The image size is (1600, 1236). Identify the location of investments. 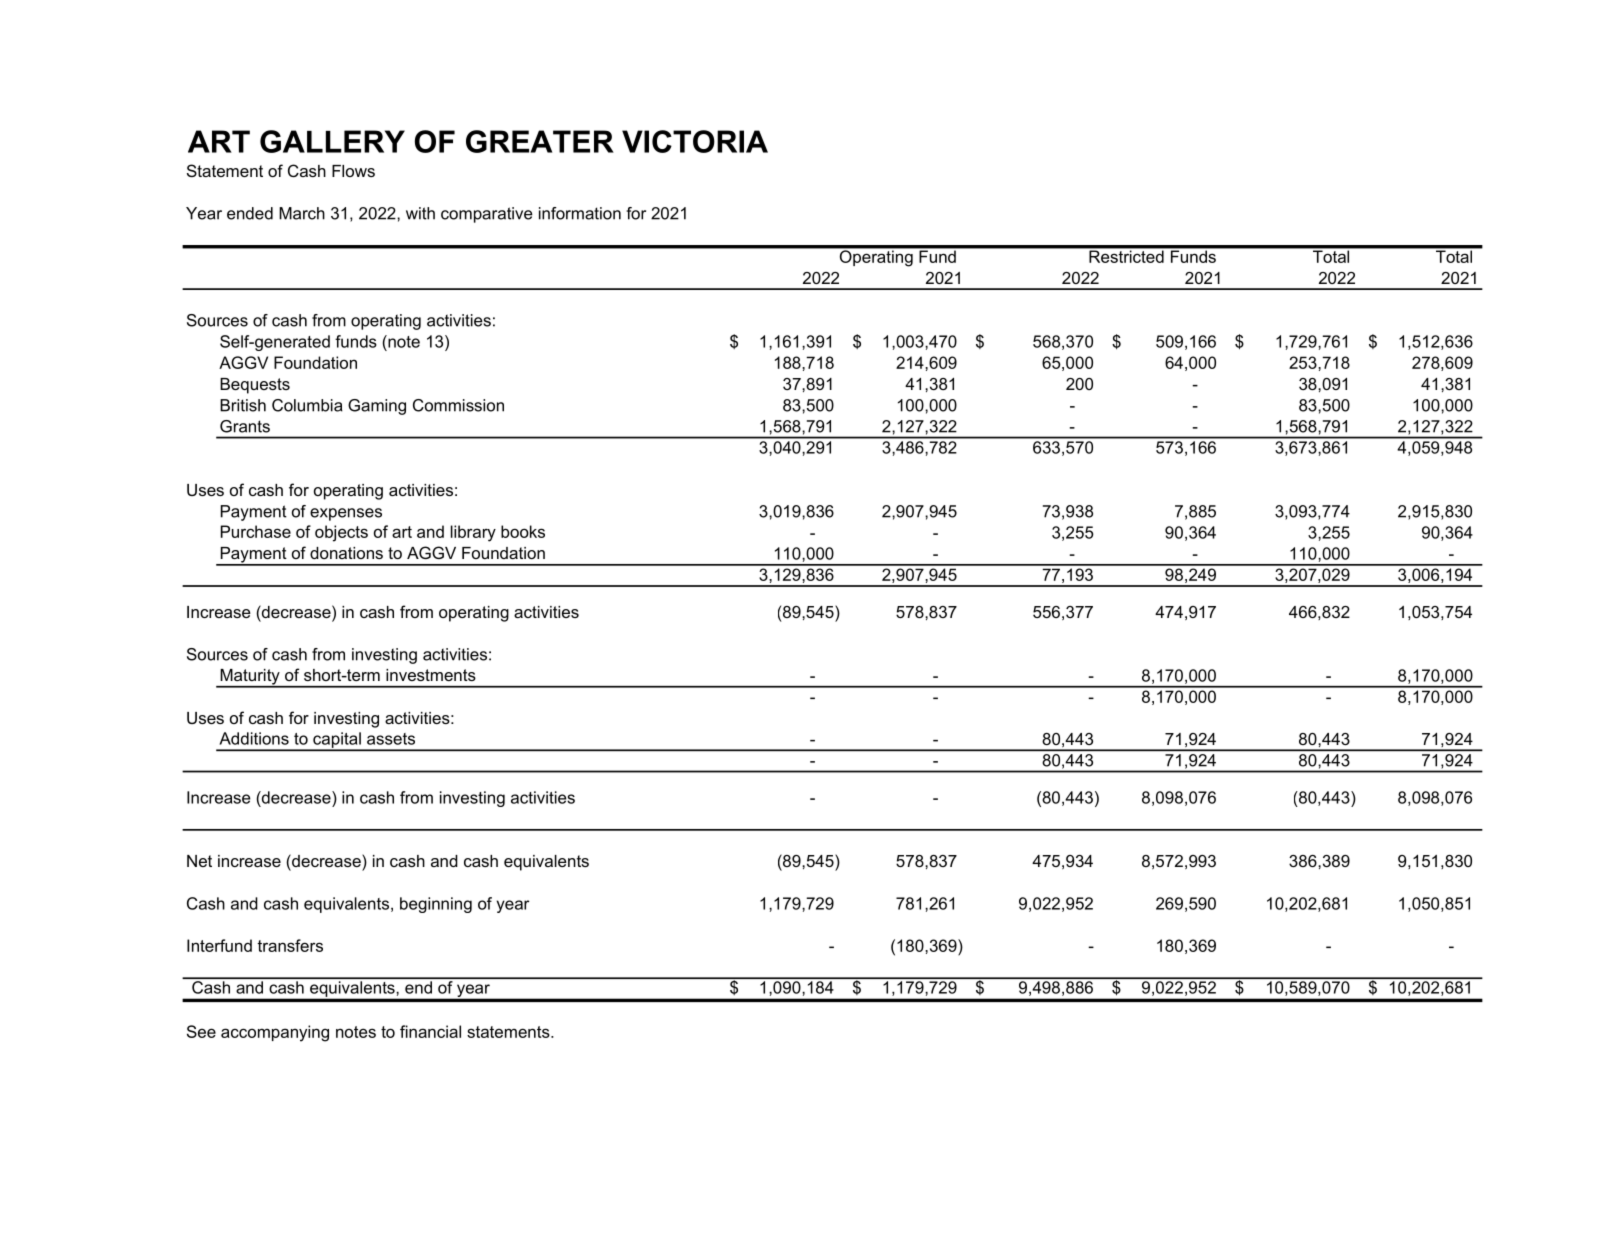
(431, 675).
